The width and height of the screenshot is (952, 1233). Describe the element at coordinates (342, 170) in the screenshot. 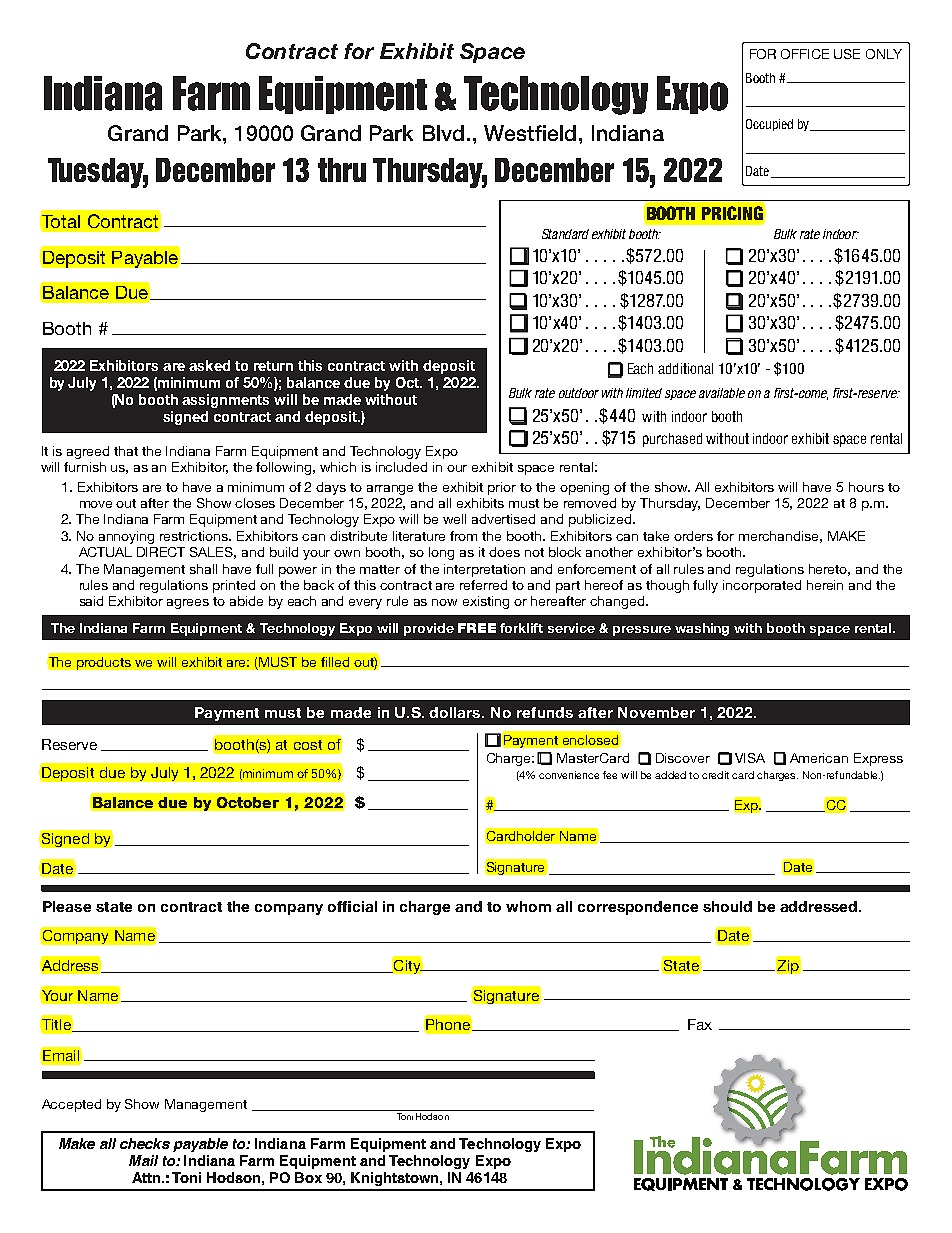

I see `thru` at that location.
